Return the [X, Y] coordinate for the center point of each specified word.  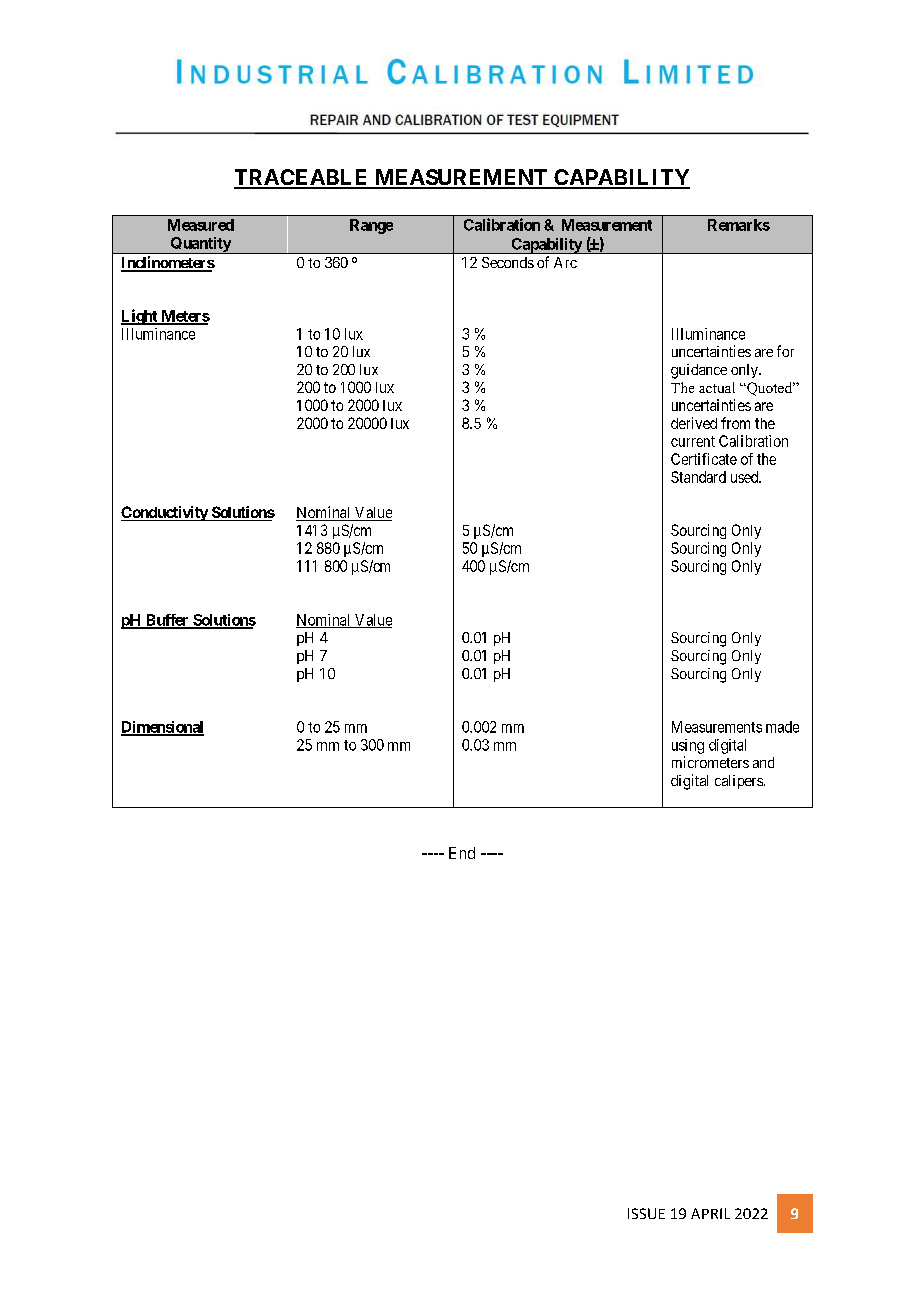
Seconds [508, 262]
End [462, 853]
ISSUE [646, 1213]
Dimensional [162, 728]
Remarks [739, 225]
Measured [201, 225]
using [688, 746]
